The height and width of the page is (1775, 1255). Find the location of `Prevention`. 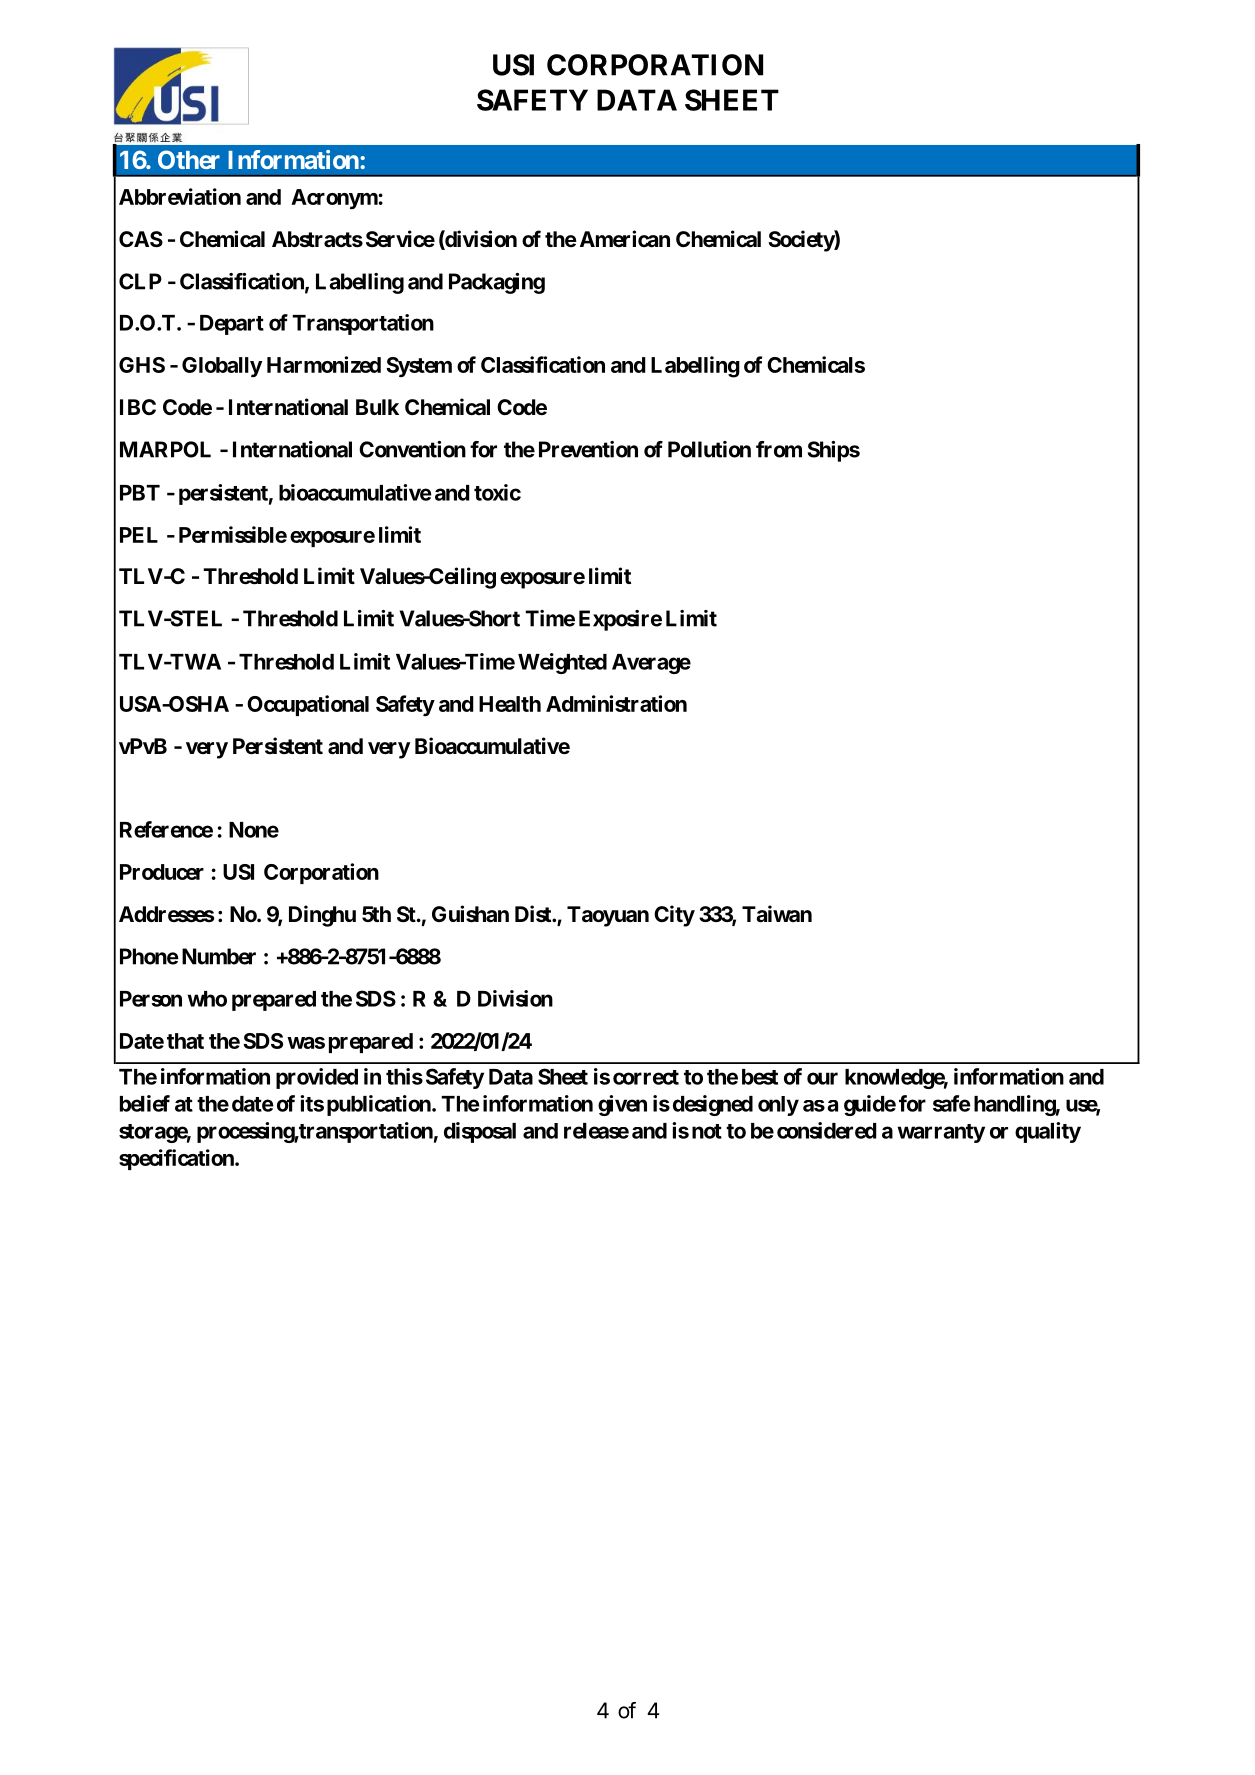

Prevention is located at coordinates (588, 449).
